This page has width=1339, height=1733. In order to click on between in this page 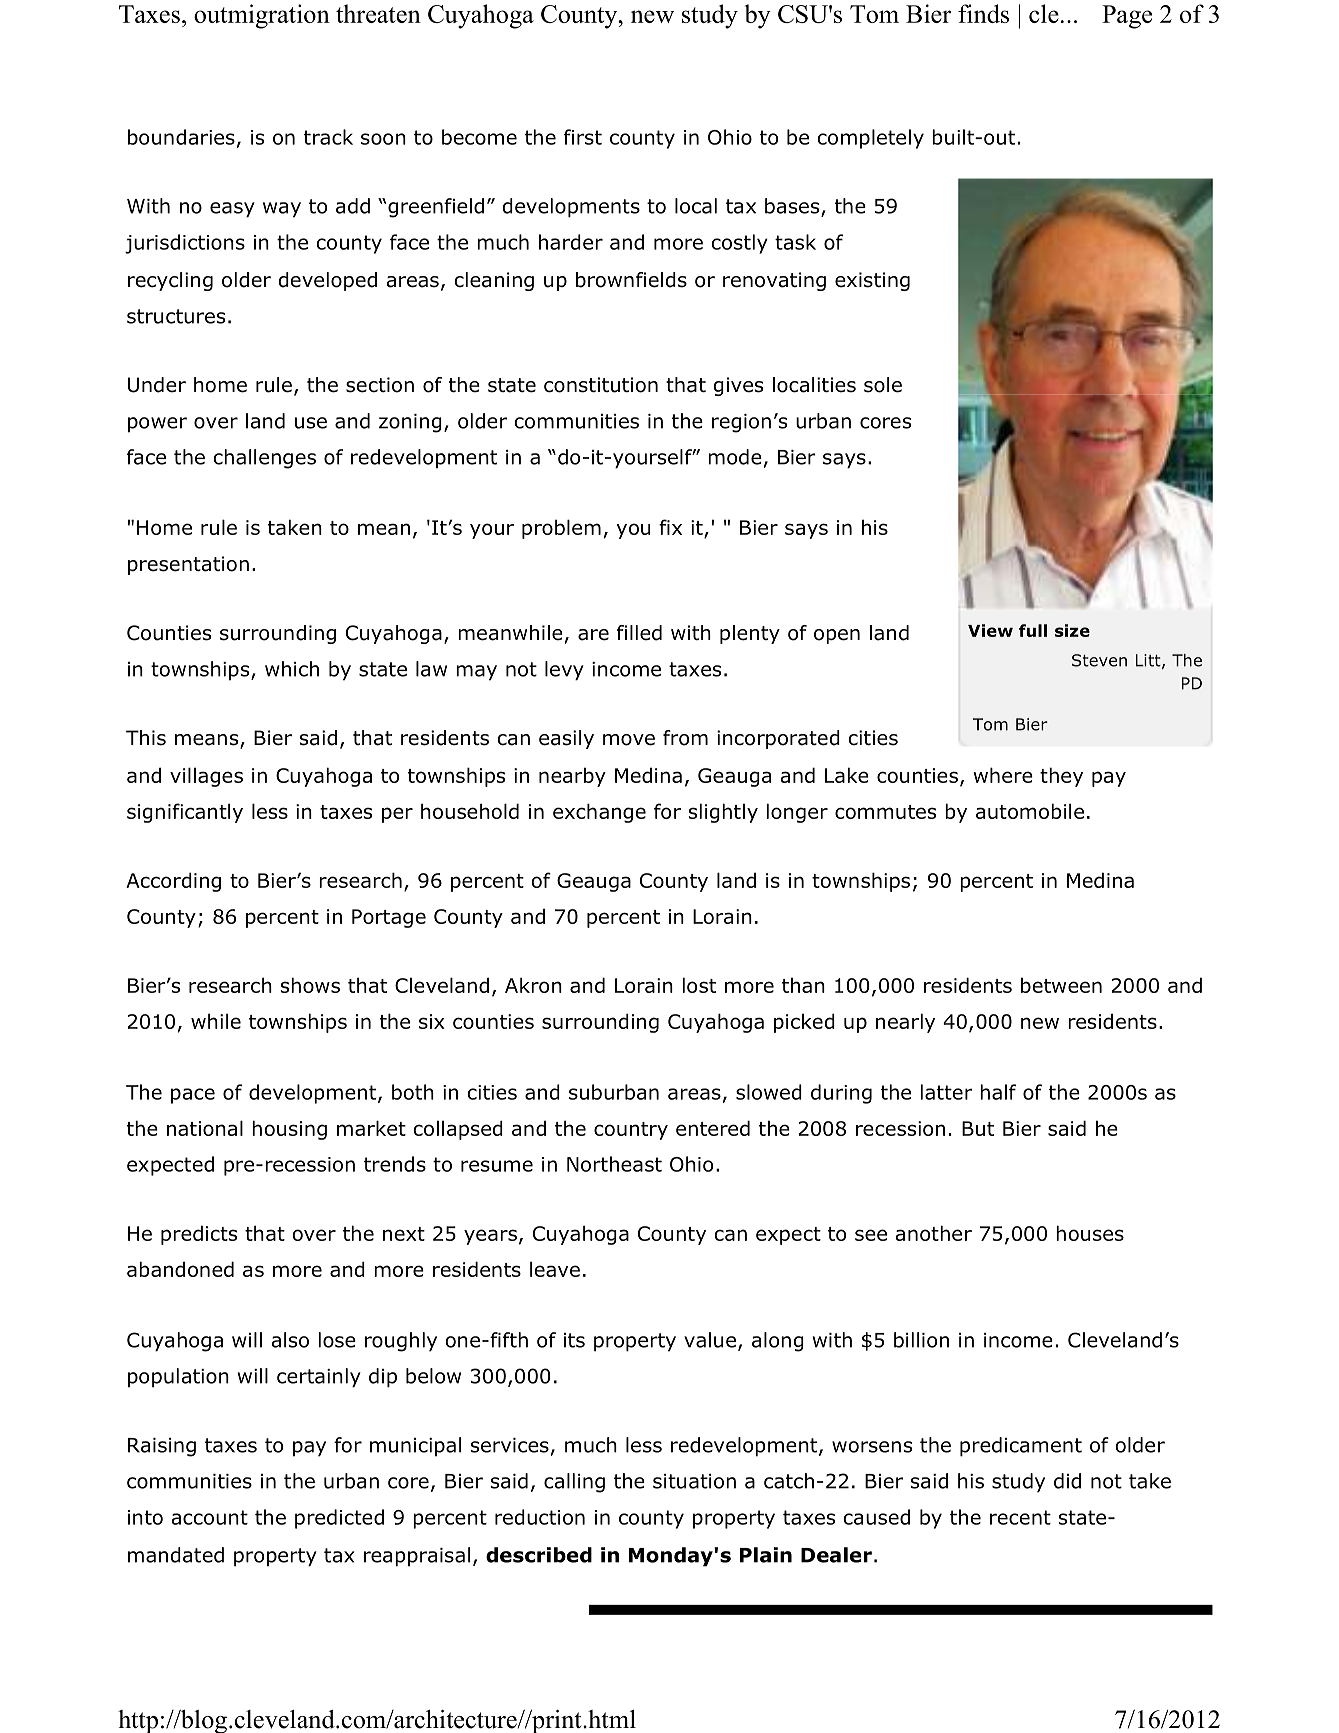, I will do `click(1061, 985)`.
